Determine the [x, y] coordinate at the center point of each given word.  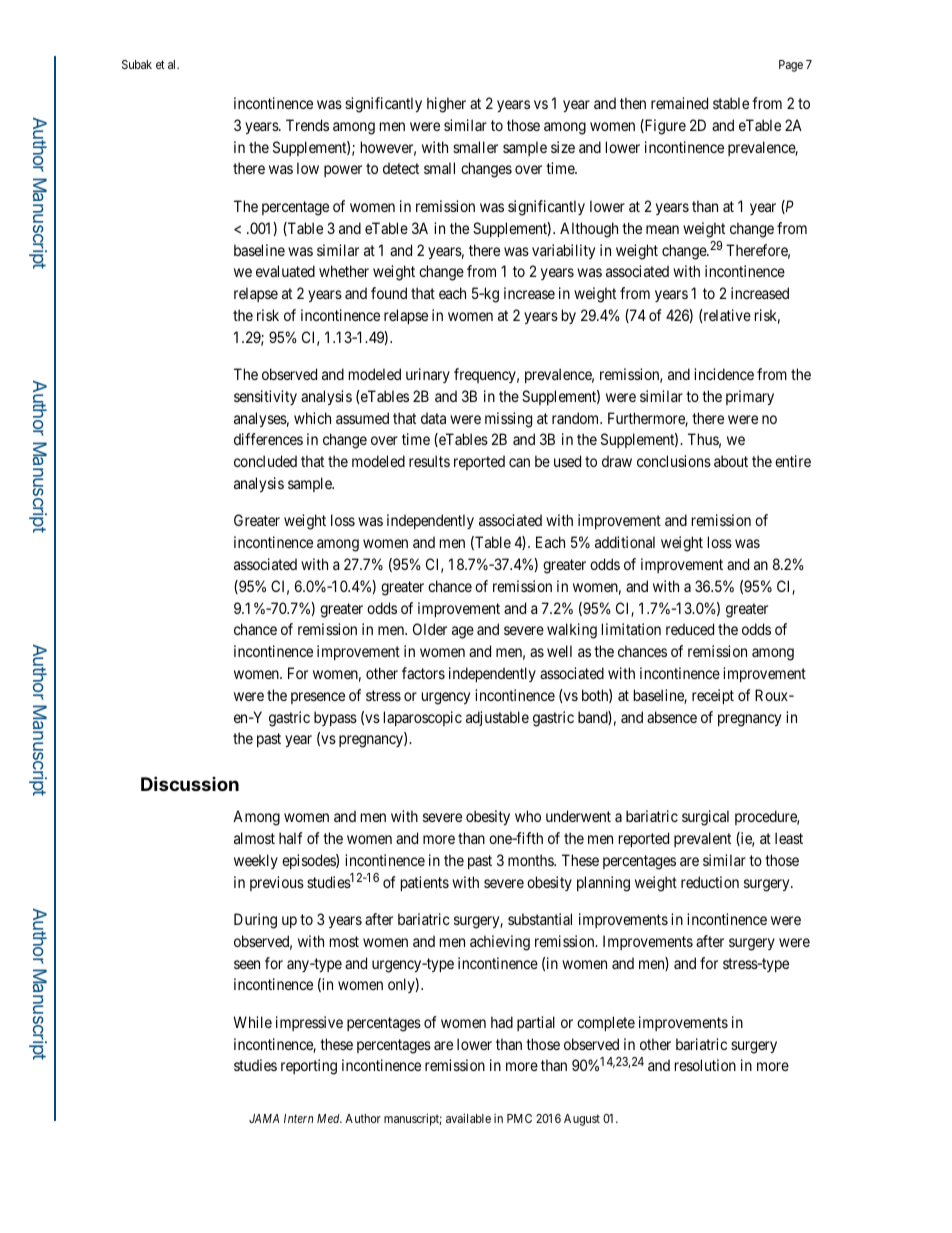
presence [318, 698]
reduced [690, 629]
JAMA [264, 1118]
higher [446, 105]
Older [430, 629]
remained [679, 103]
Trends [307, 125]
